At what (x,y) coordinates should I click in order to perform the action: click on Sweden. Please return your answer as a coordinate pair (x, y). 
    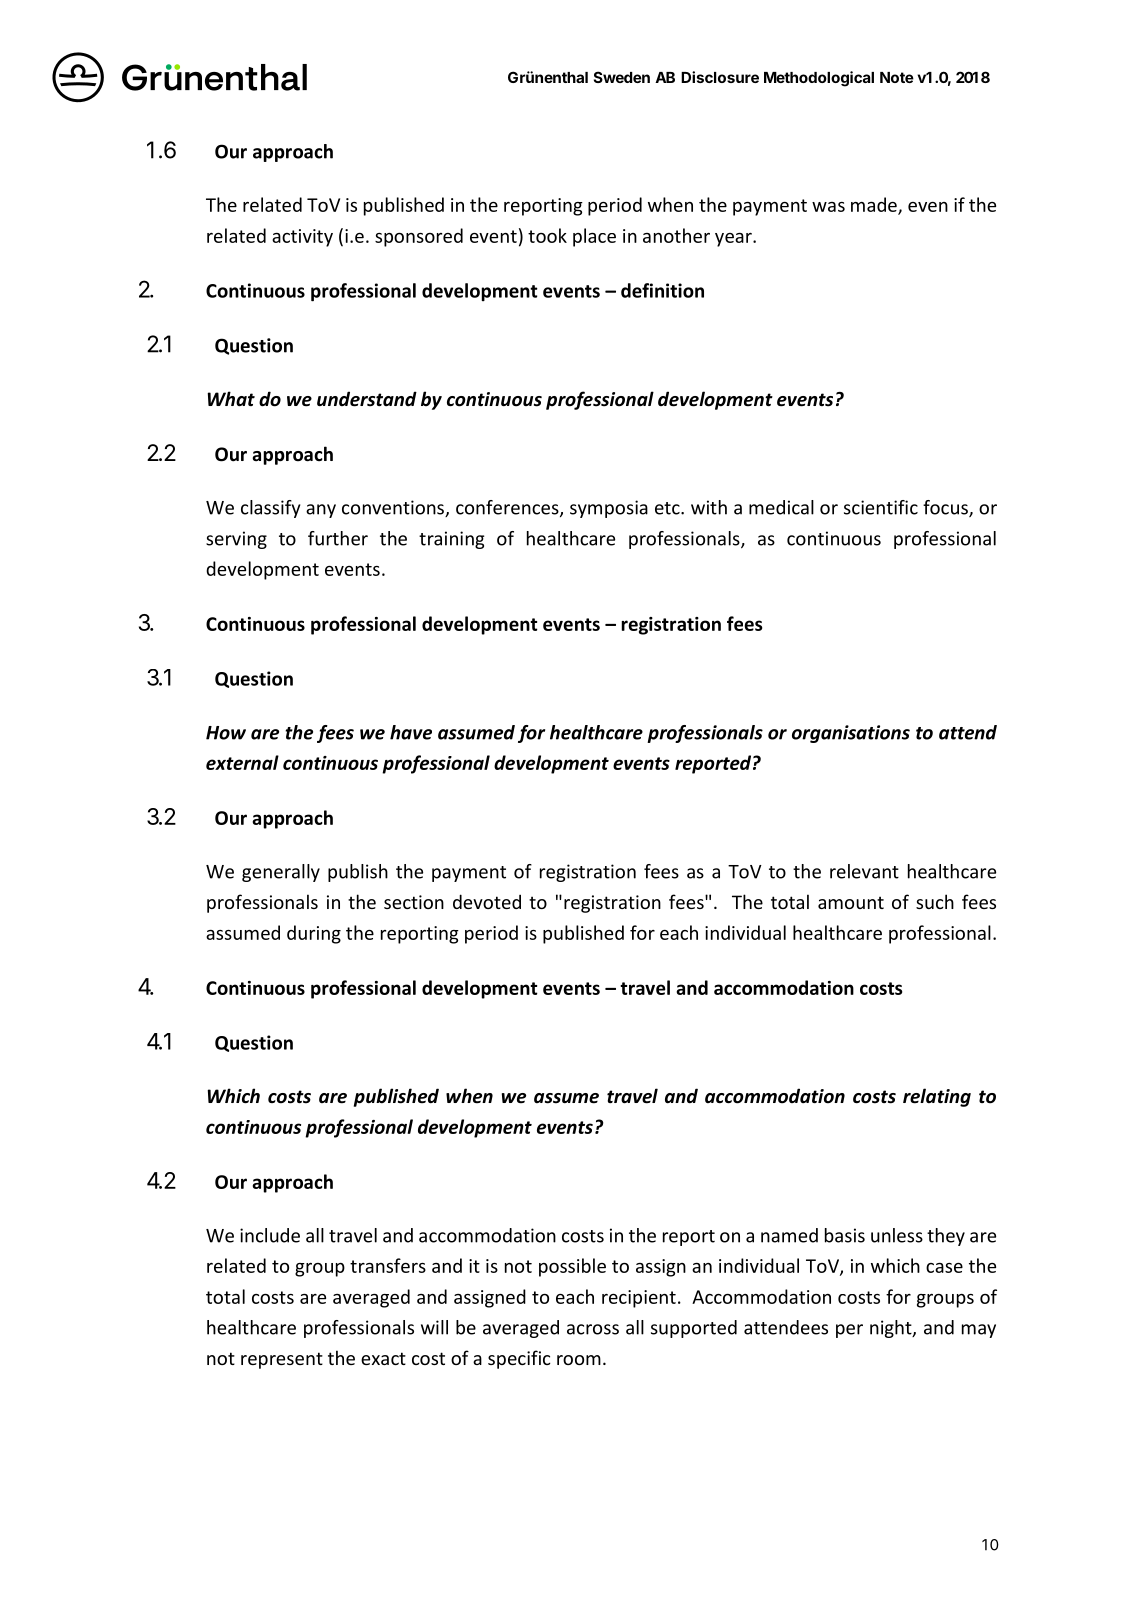
    Looking at the image, I should click on (622, 77).
